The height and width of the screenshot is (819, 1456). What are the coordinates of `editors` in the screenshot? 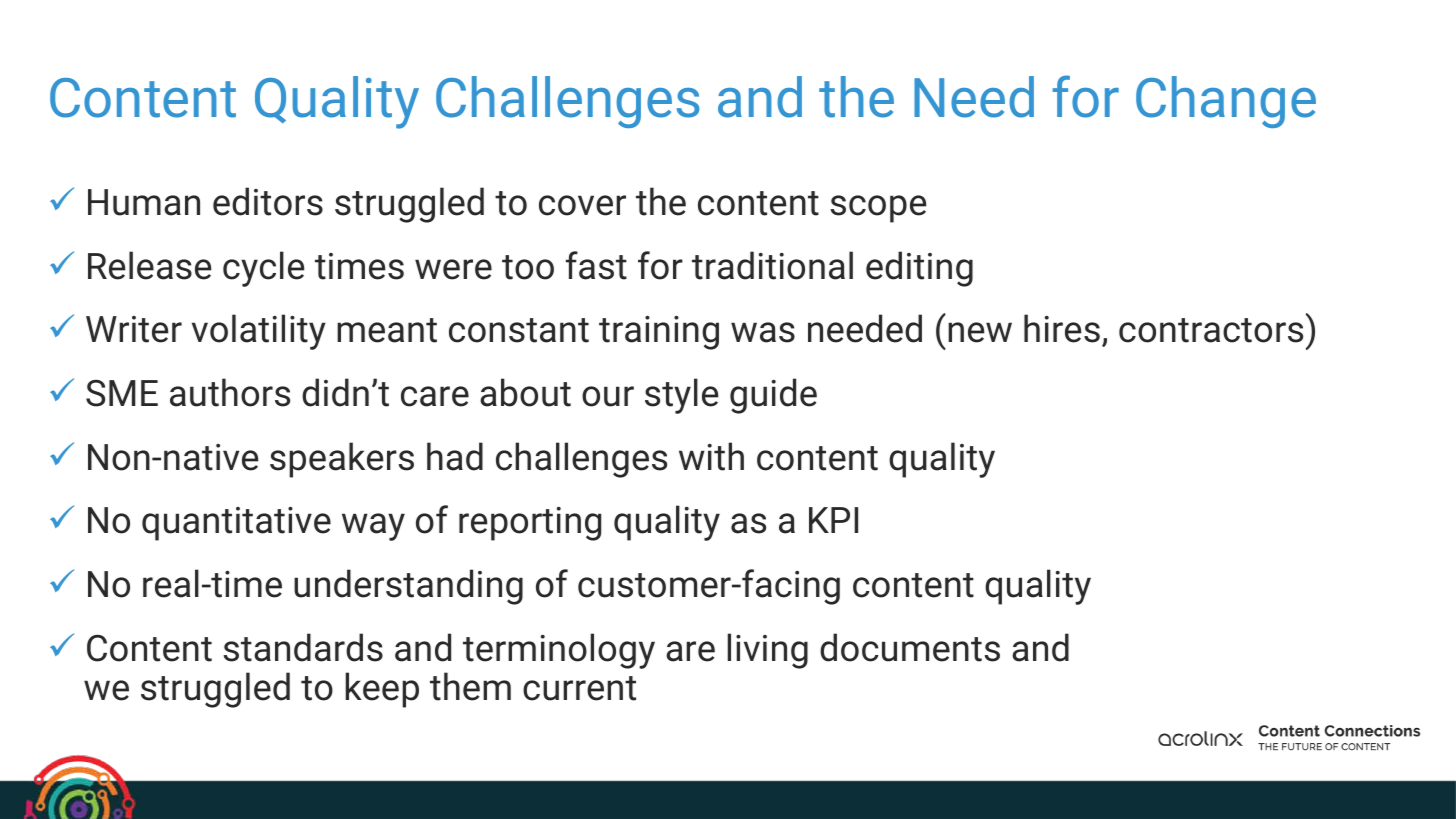 It's located at (268, 201).
